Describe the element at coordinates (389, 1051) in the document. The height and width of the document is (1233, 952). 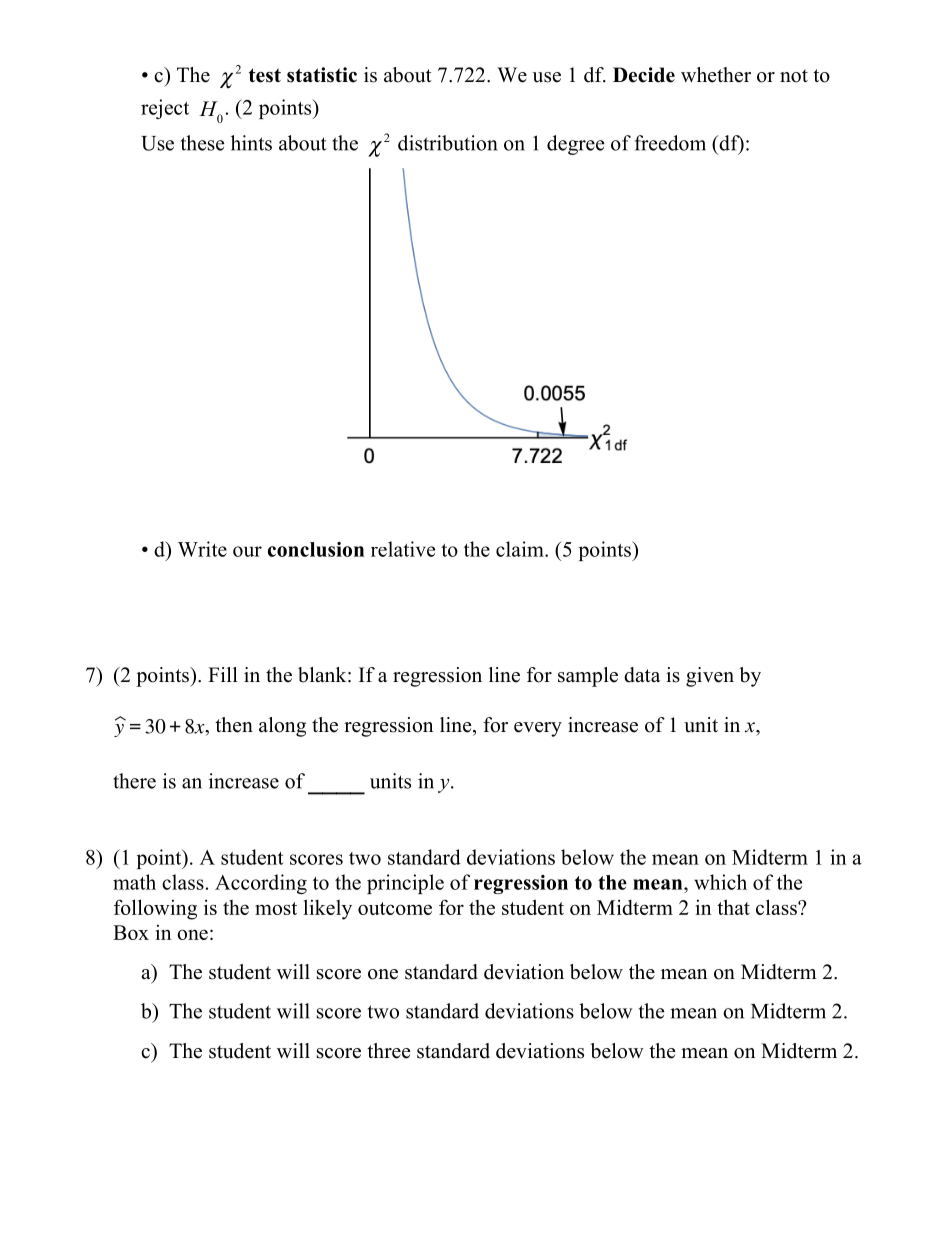
I see `three` at that location.
